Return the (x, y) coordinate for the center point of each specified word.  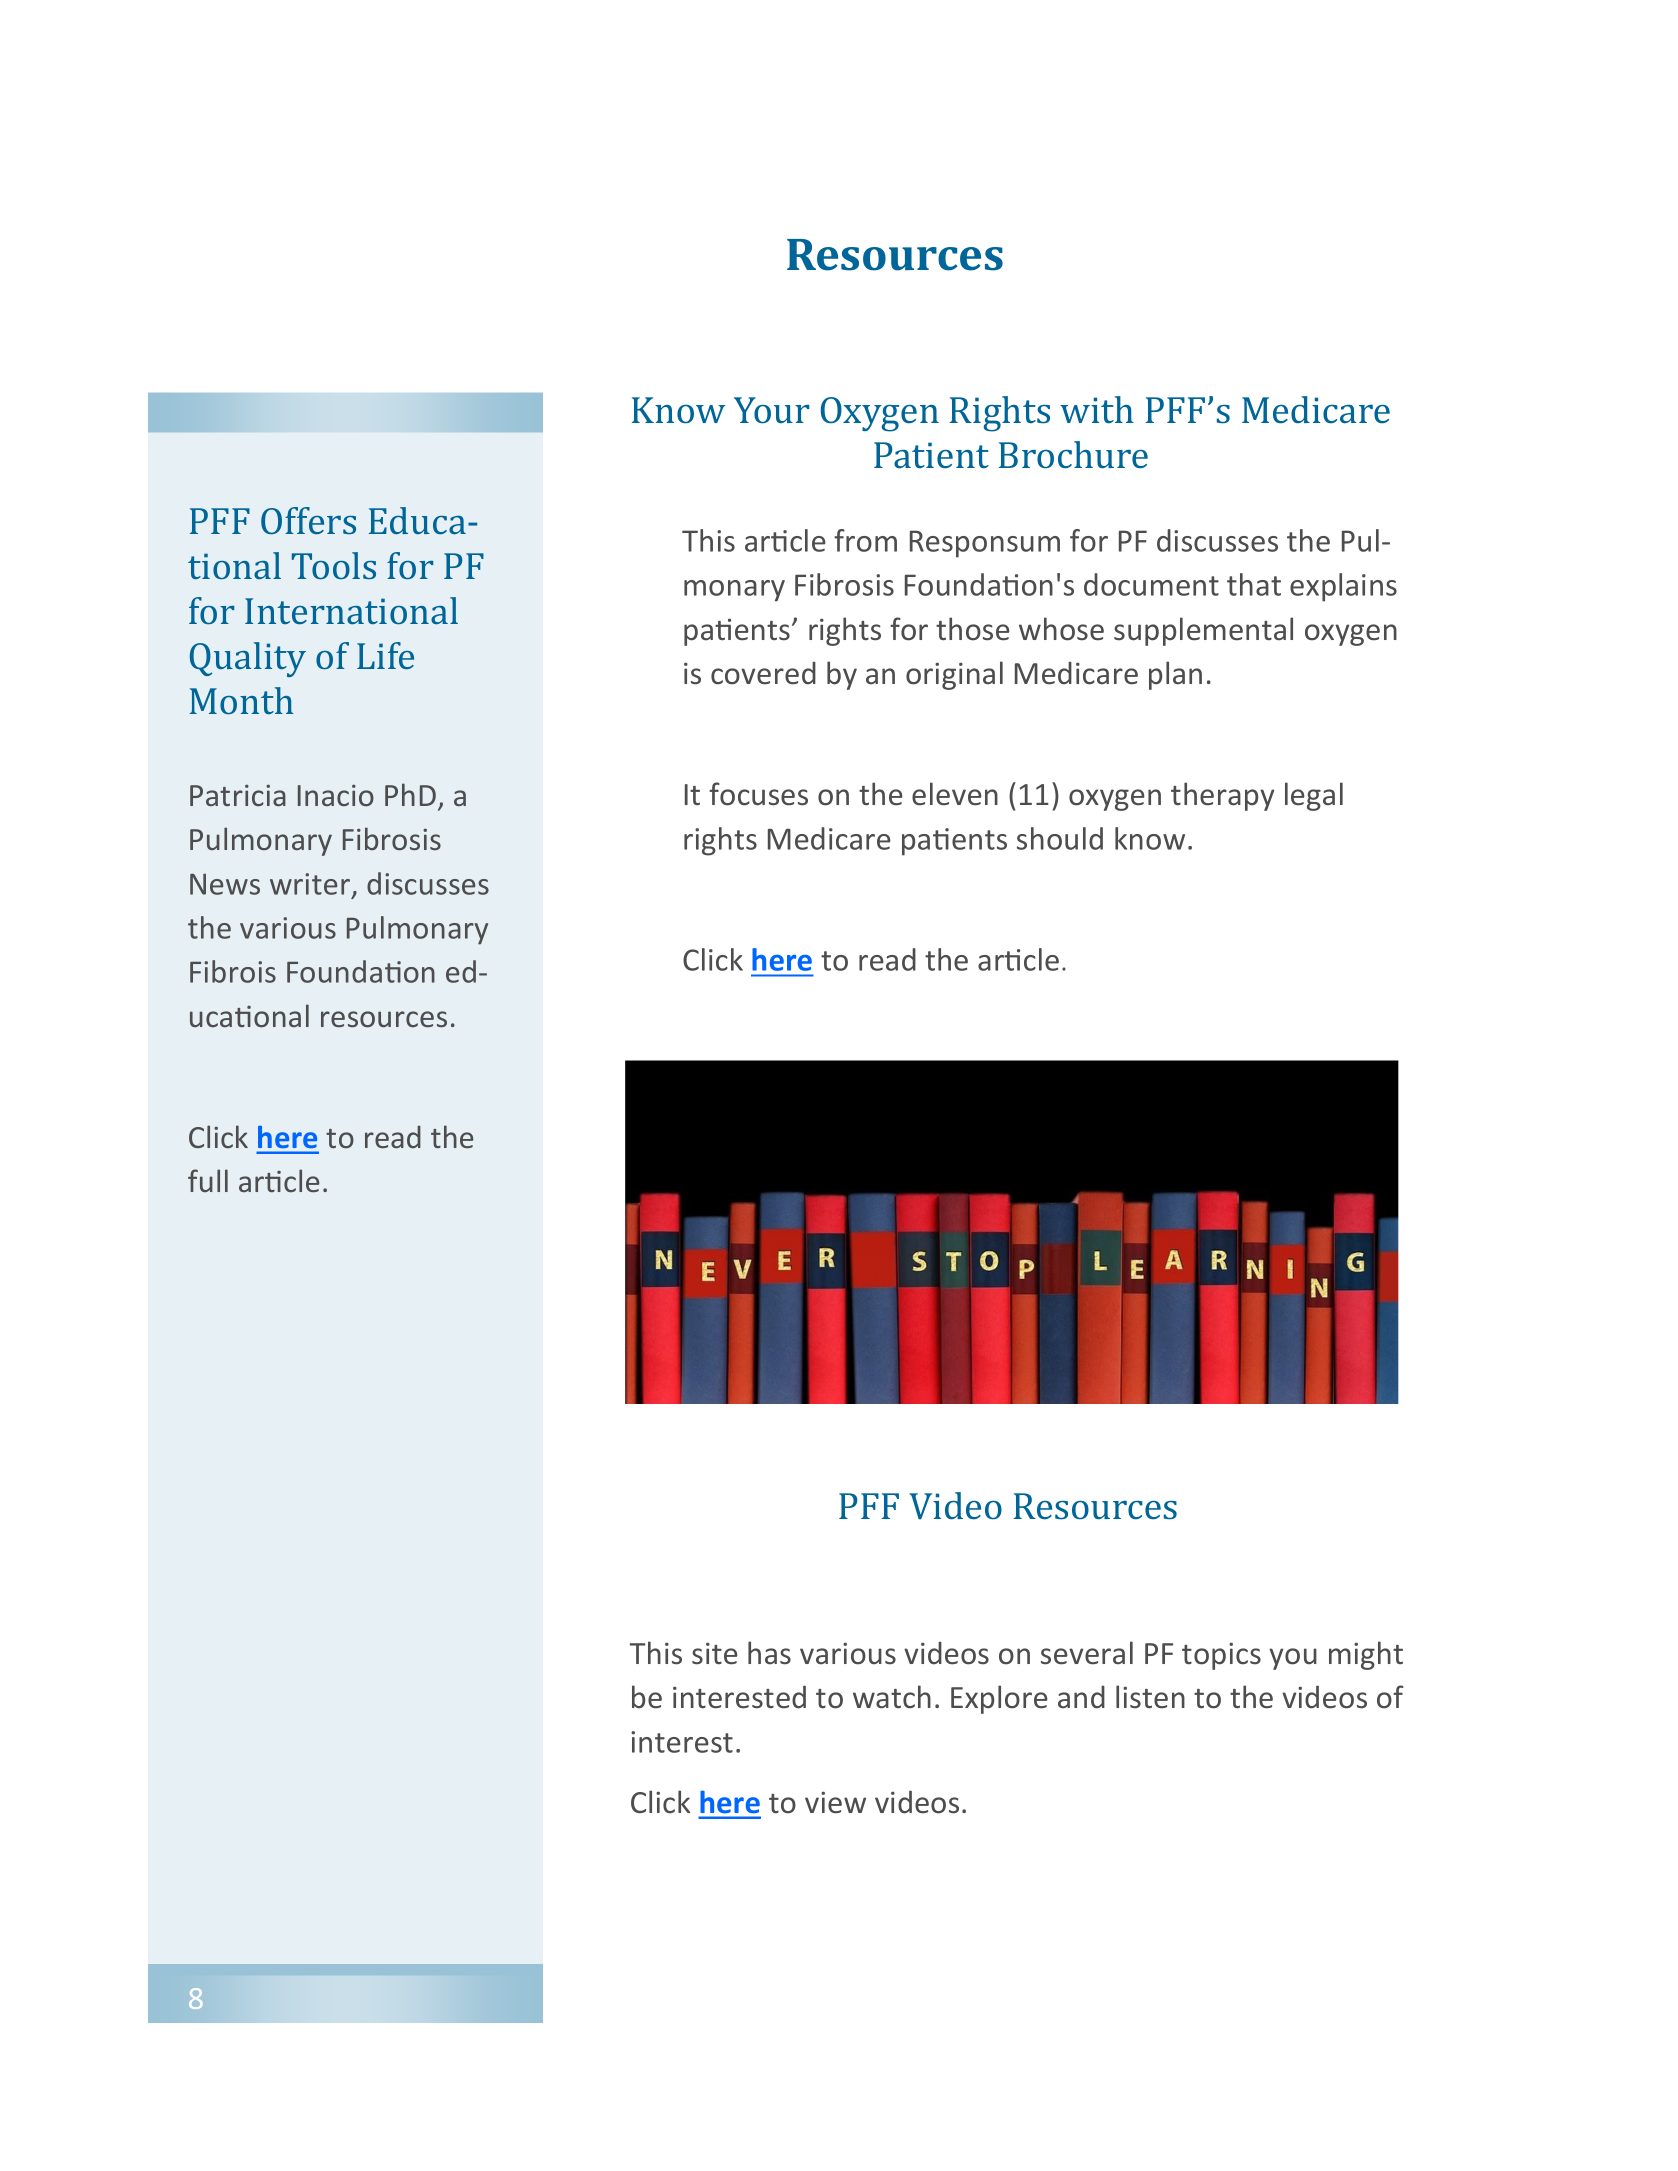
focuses (758, 794)
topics (1221, 1656)
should (1060, 838)
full (208, 1180)
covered (763, 673)
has (769, 1653)
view (835, 1802)
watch (892, 1697)
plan (1175, 675)
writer (311, 885)
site (715, 1653)
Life (385, 655)
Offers (308, 520)
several (1087, 1653)
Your (771, 410)
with (1097, 409)
